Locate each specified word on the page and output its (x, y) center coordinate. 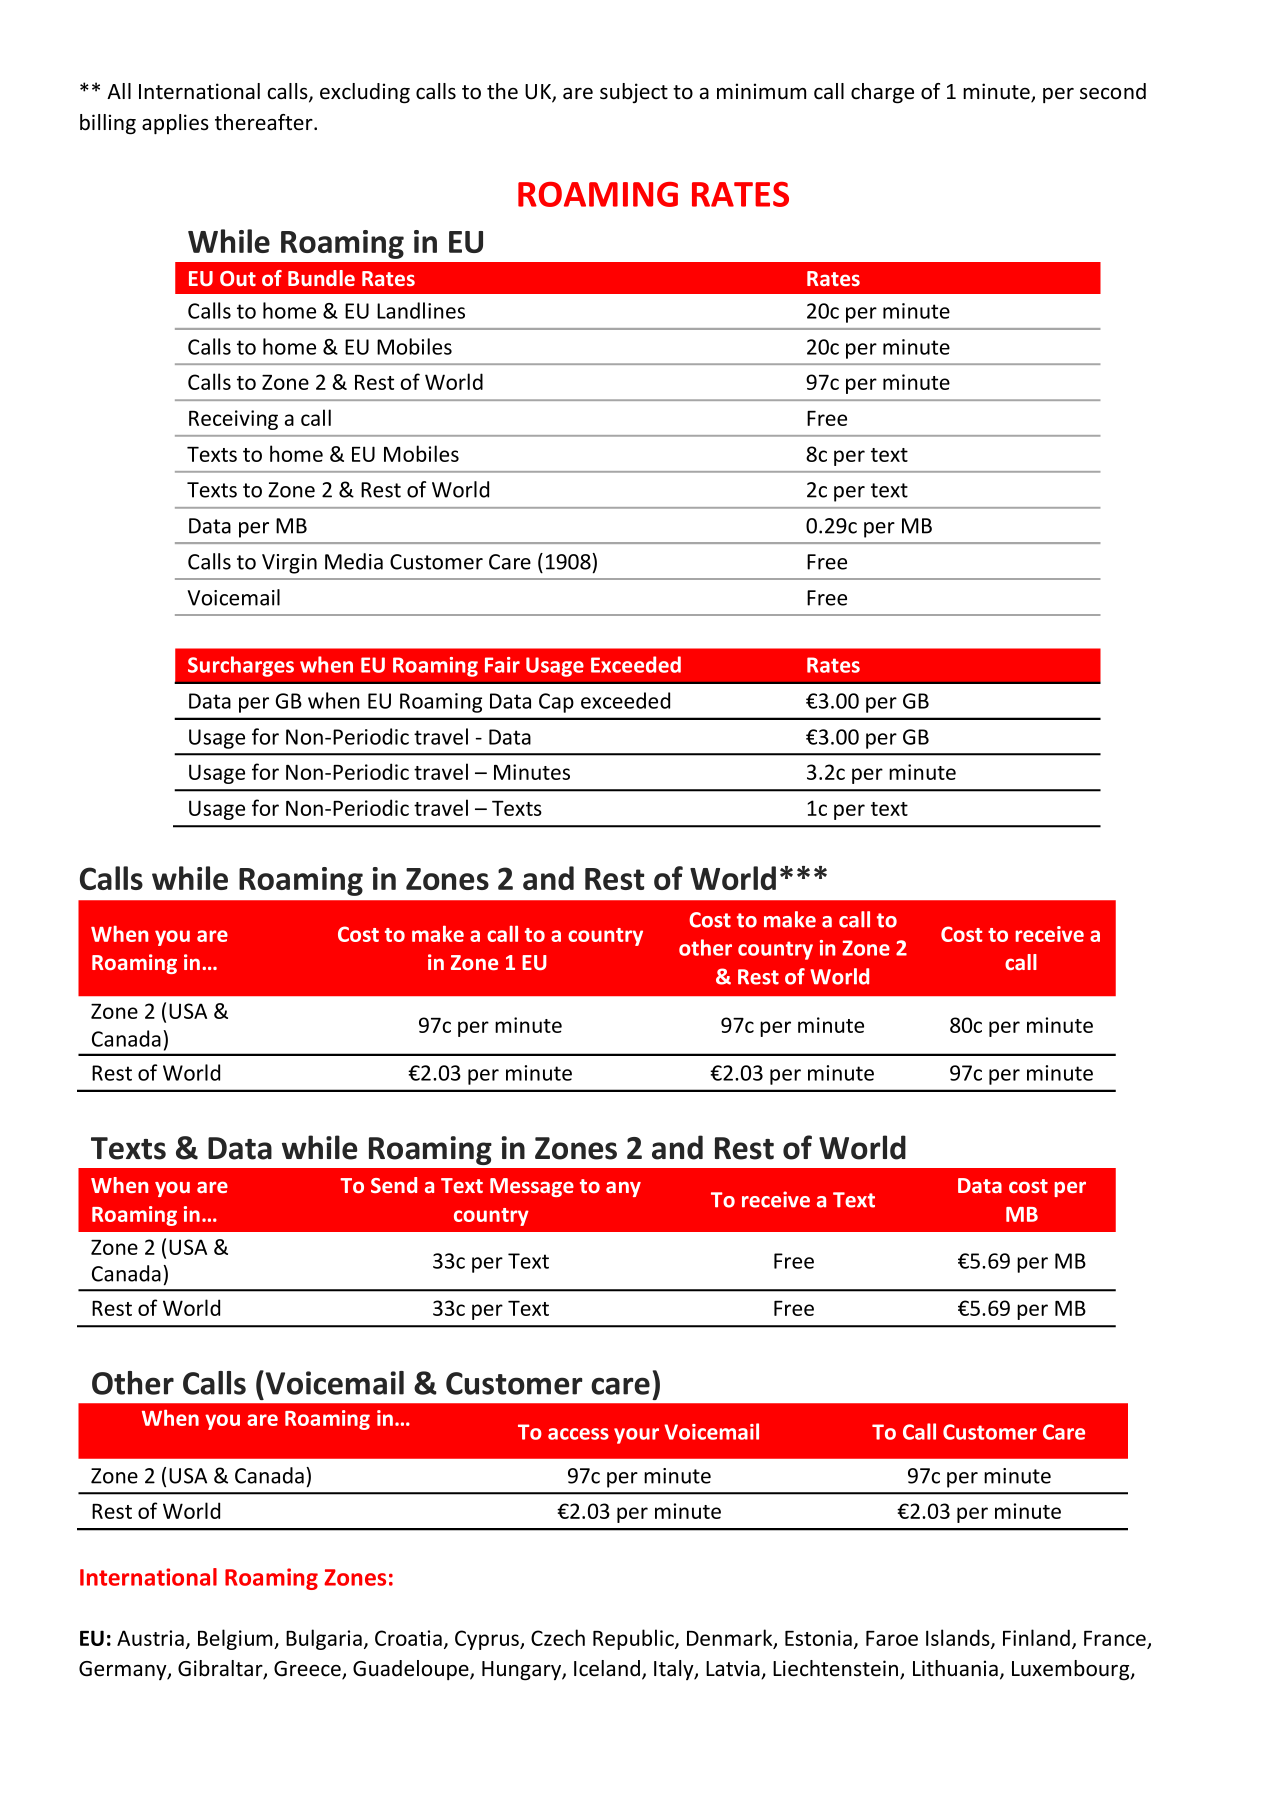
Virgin (289, 564)
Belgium (236, 1639)
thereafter (265, 122)
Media (354, 561)
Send (394, 1185)
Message (532, 1187)
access (578, 1434)
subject (634, 93)
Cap (556, 703)
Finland (1036, 1637)
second (1113, 91)
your (636, 1436)
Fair (502, 665)
